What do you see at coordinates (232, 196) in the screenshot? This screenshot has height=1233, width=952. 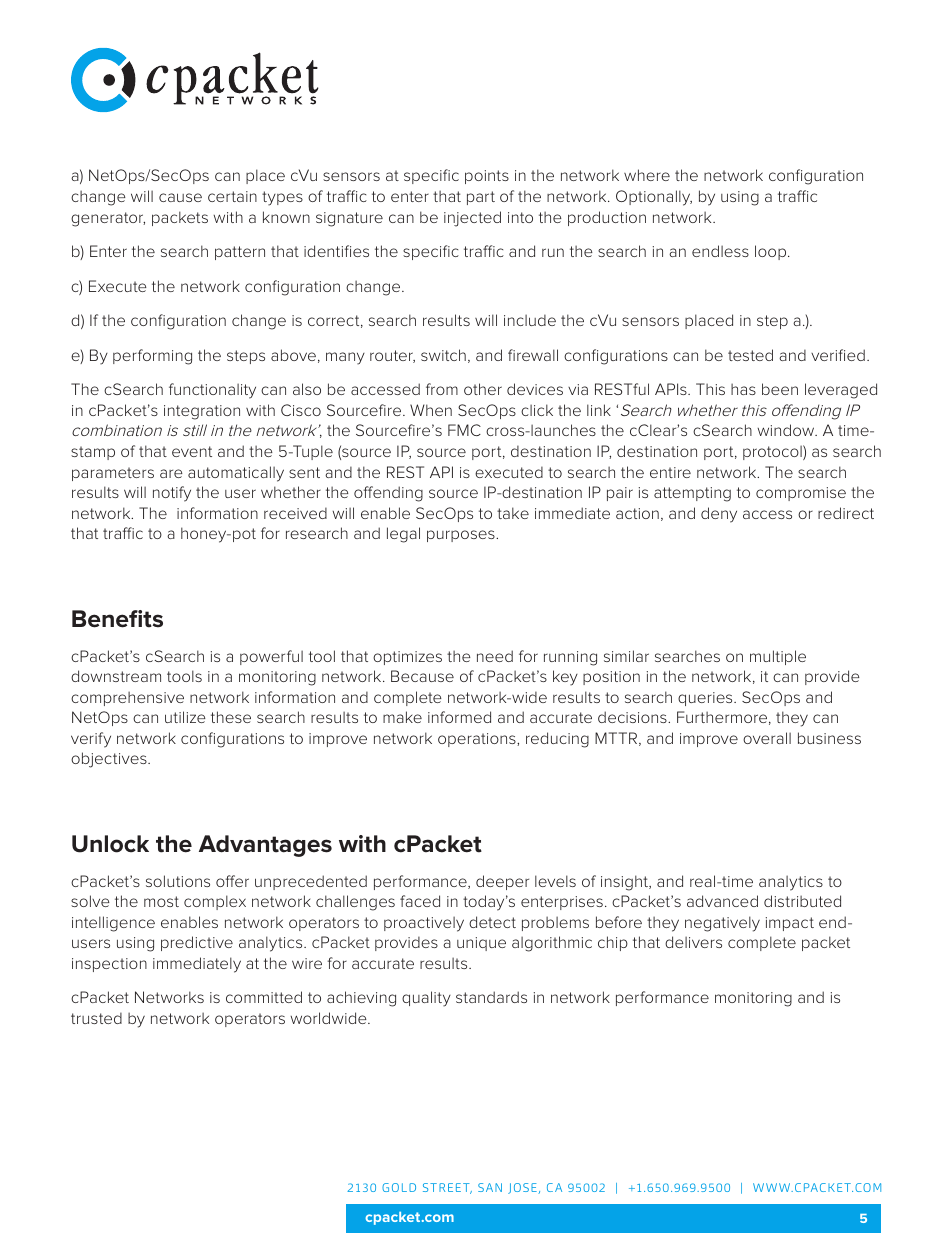 I see `certain` at bounding box center [232, 196].
